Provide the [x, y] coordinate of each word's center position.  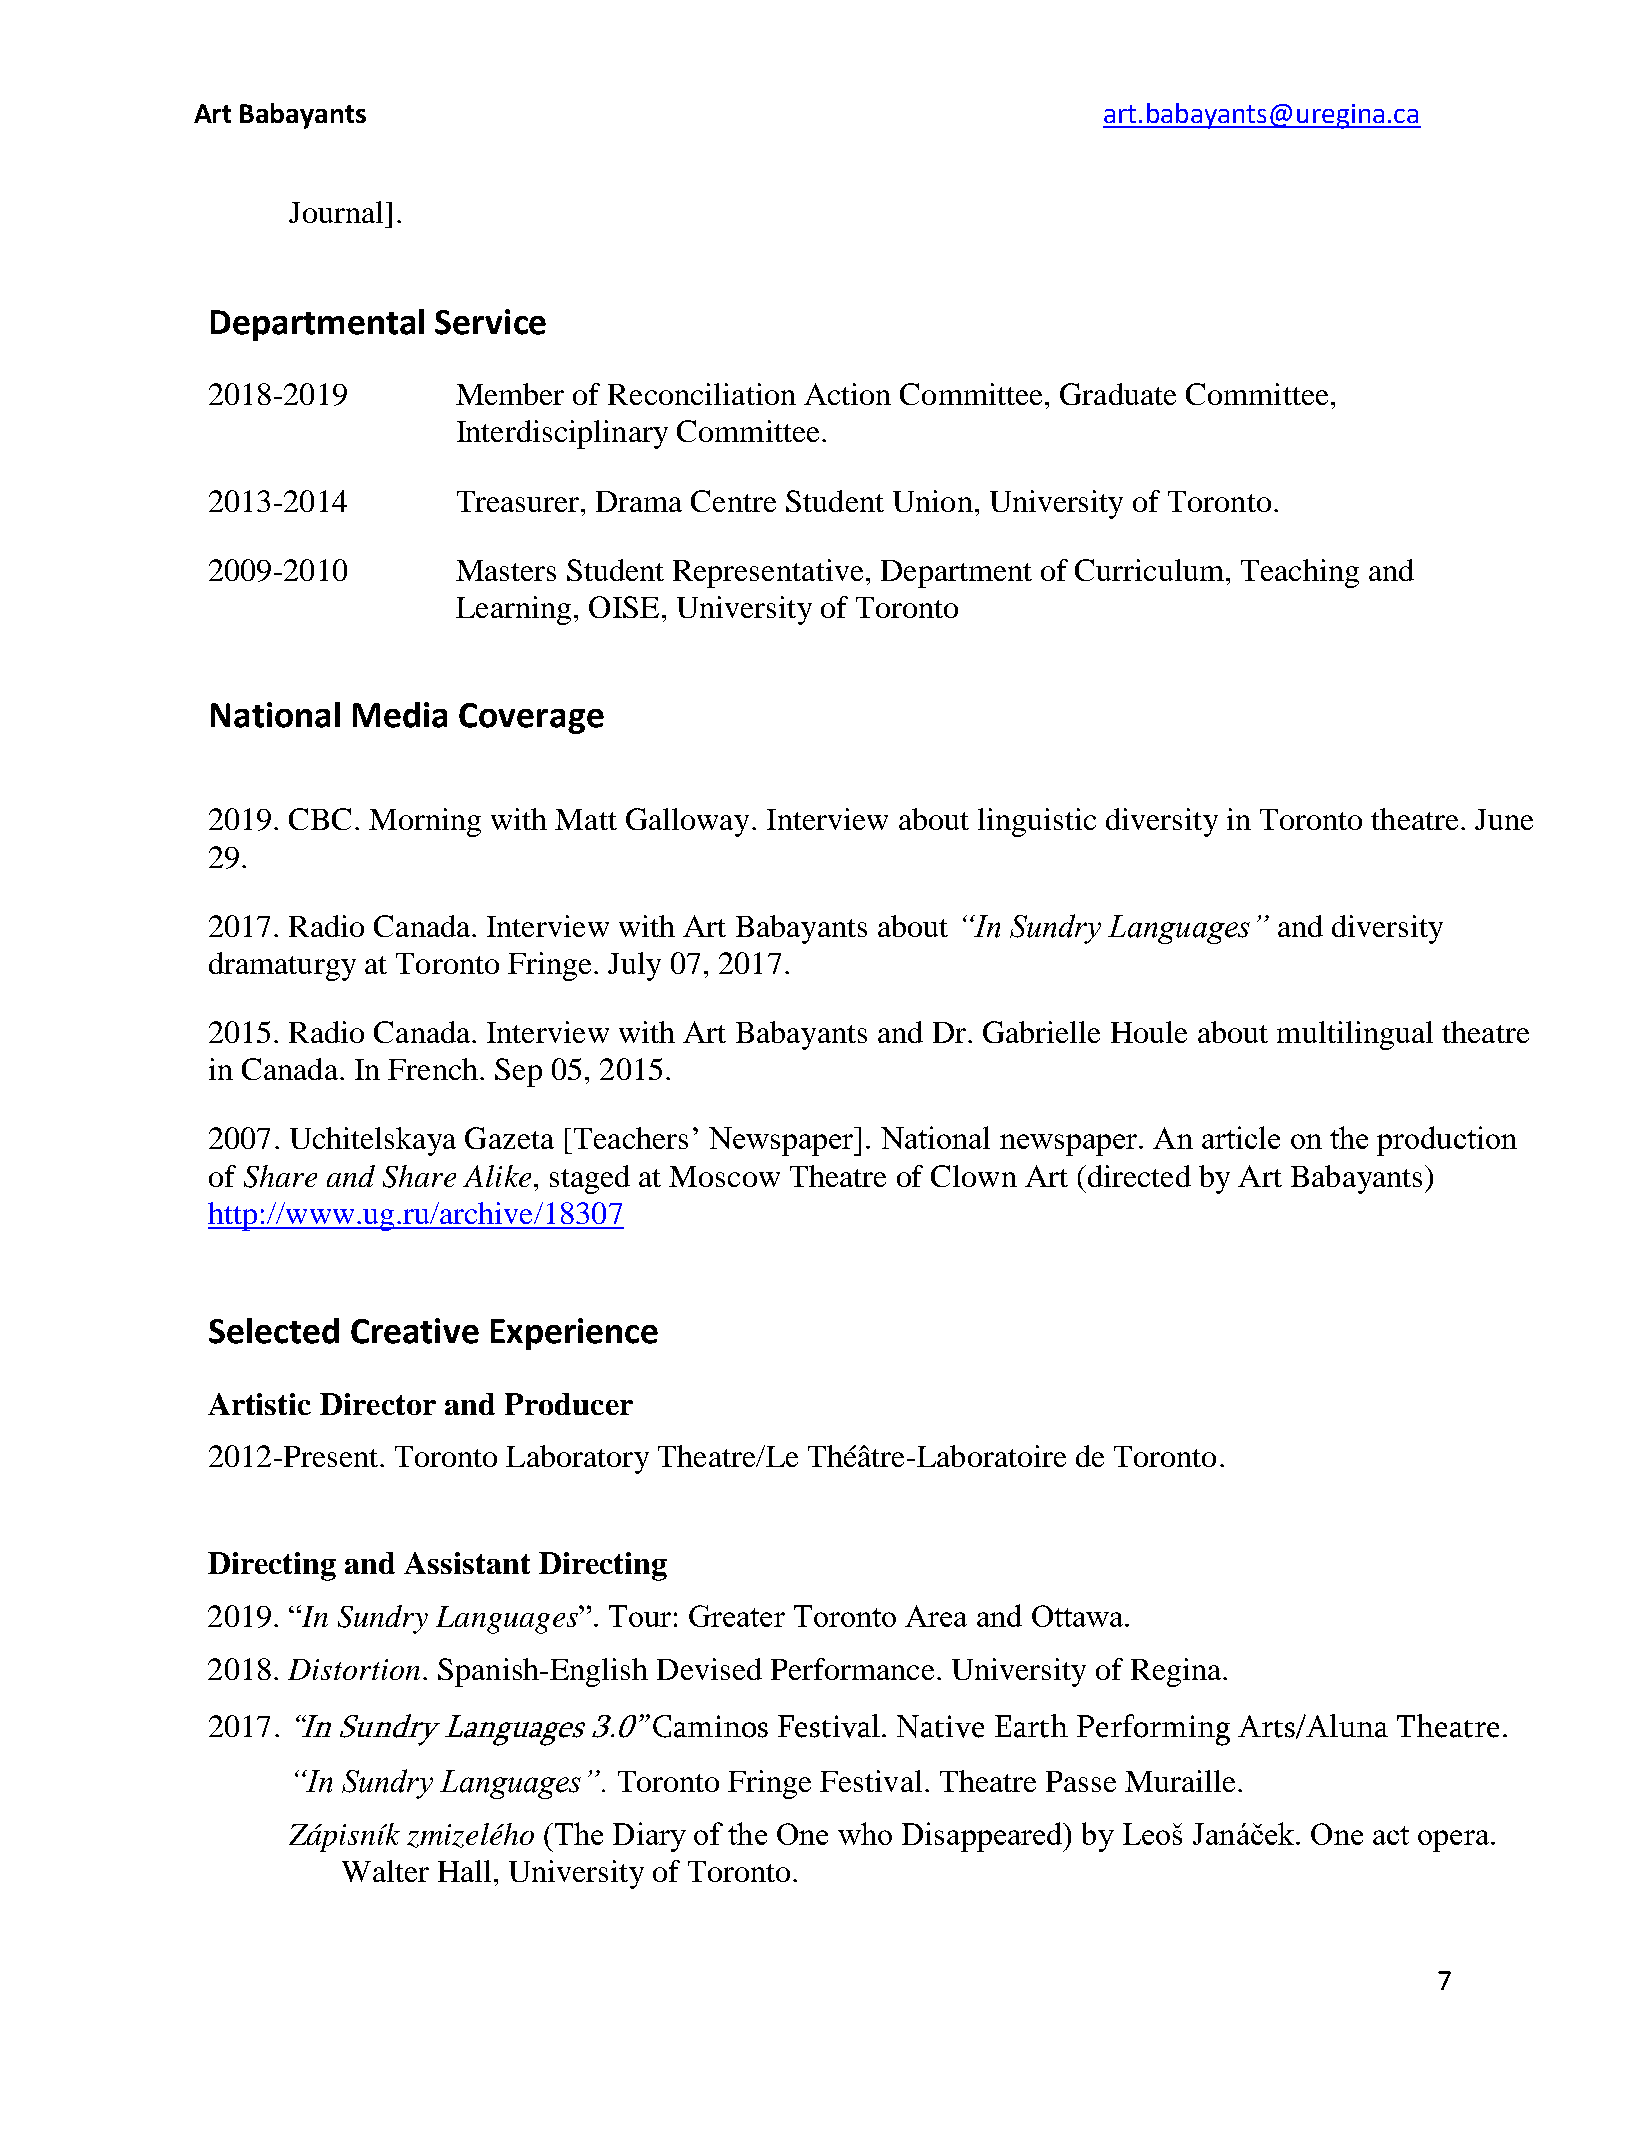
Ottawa [1079, 1616]
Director [378, 1404]
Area [936, 1616]
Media [400, 715]
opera [1455, 1841]
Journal [336, 212]
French [433, 1069]
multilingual [1355, 1035]
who [865, 1833]
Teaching [1300, 573]
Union [933, 501]
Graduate [1118, 394]
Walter [385, 1871]
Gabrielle [1041, 1032]
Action [847, 394]
